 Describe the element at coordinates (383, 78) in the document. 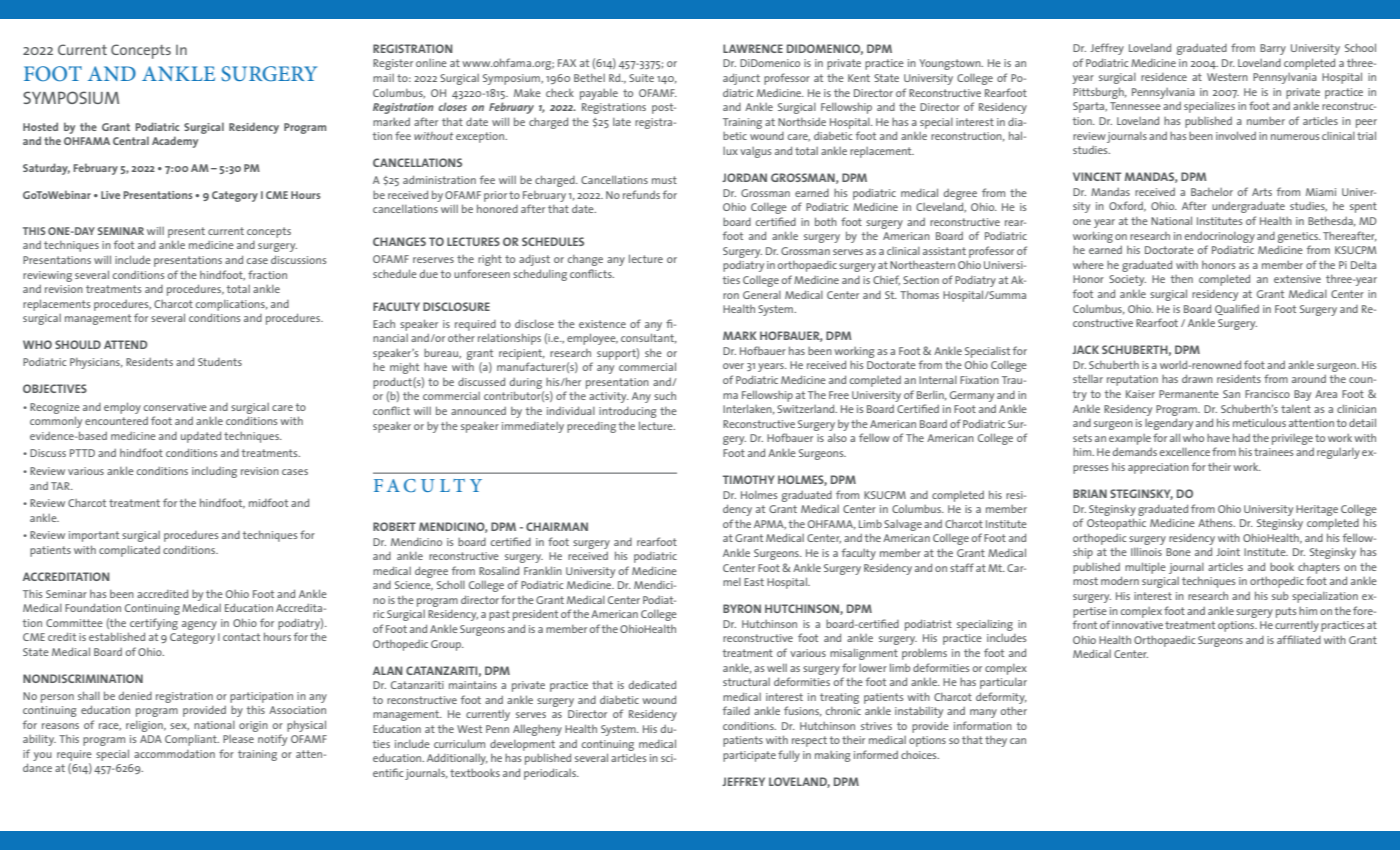

I see `mail` at that location.
